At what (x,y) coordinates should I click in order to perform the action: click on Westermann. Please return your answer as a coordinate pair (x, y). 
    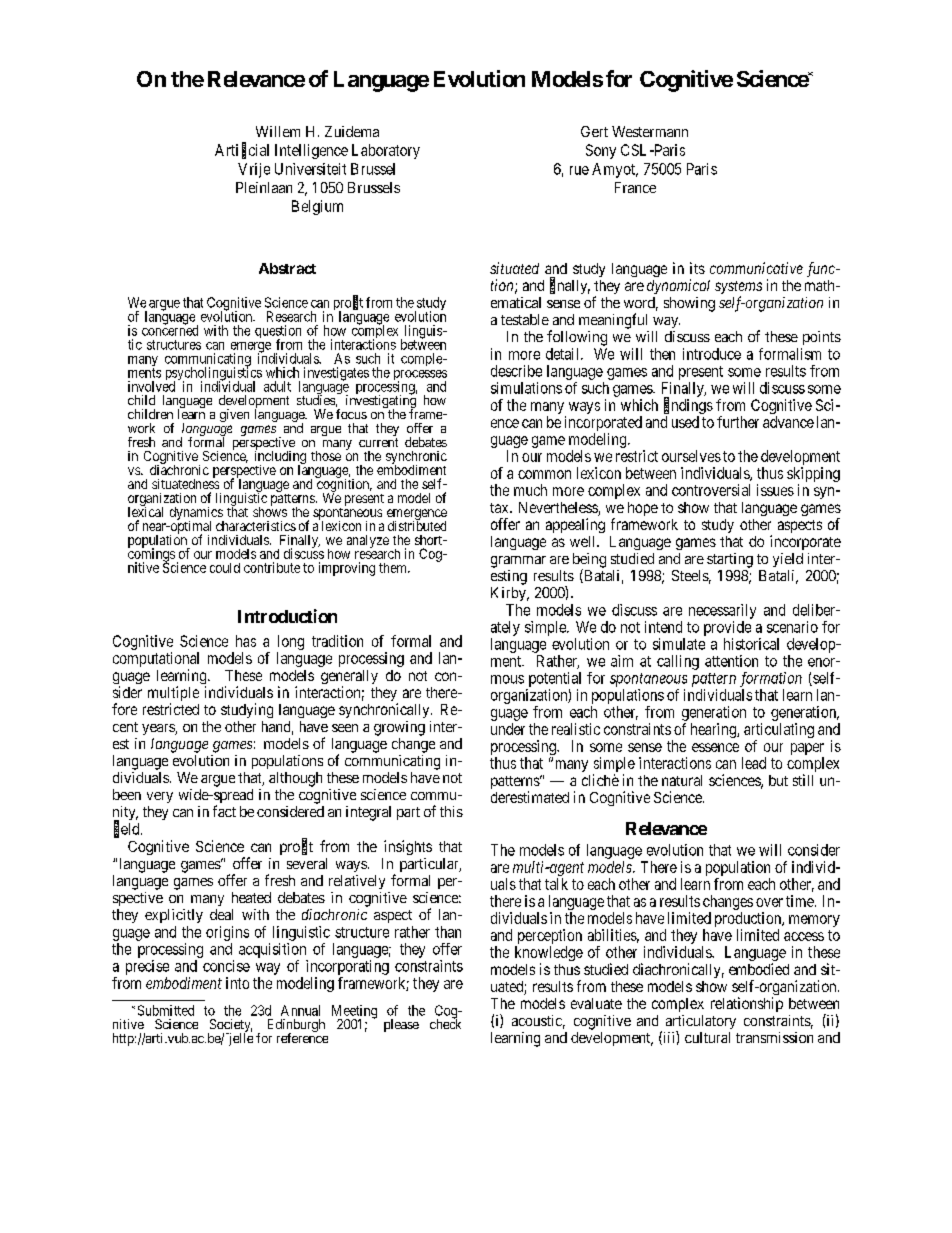
    Looking at the image, I should click on (650, 131).
